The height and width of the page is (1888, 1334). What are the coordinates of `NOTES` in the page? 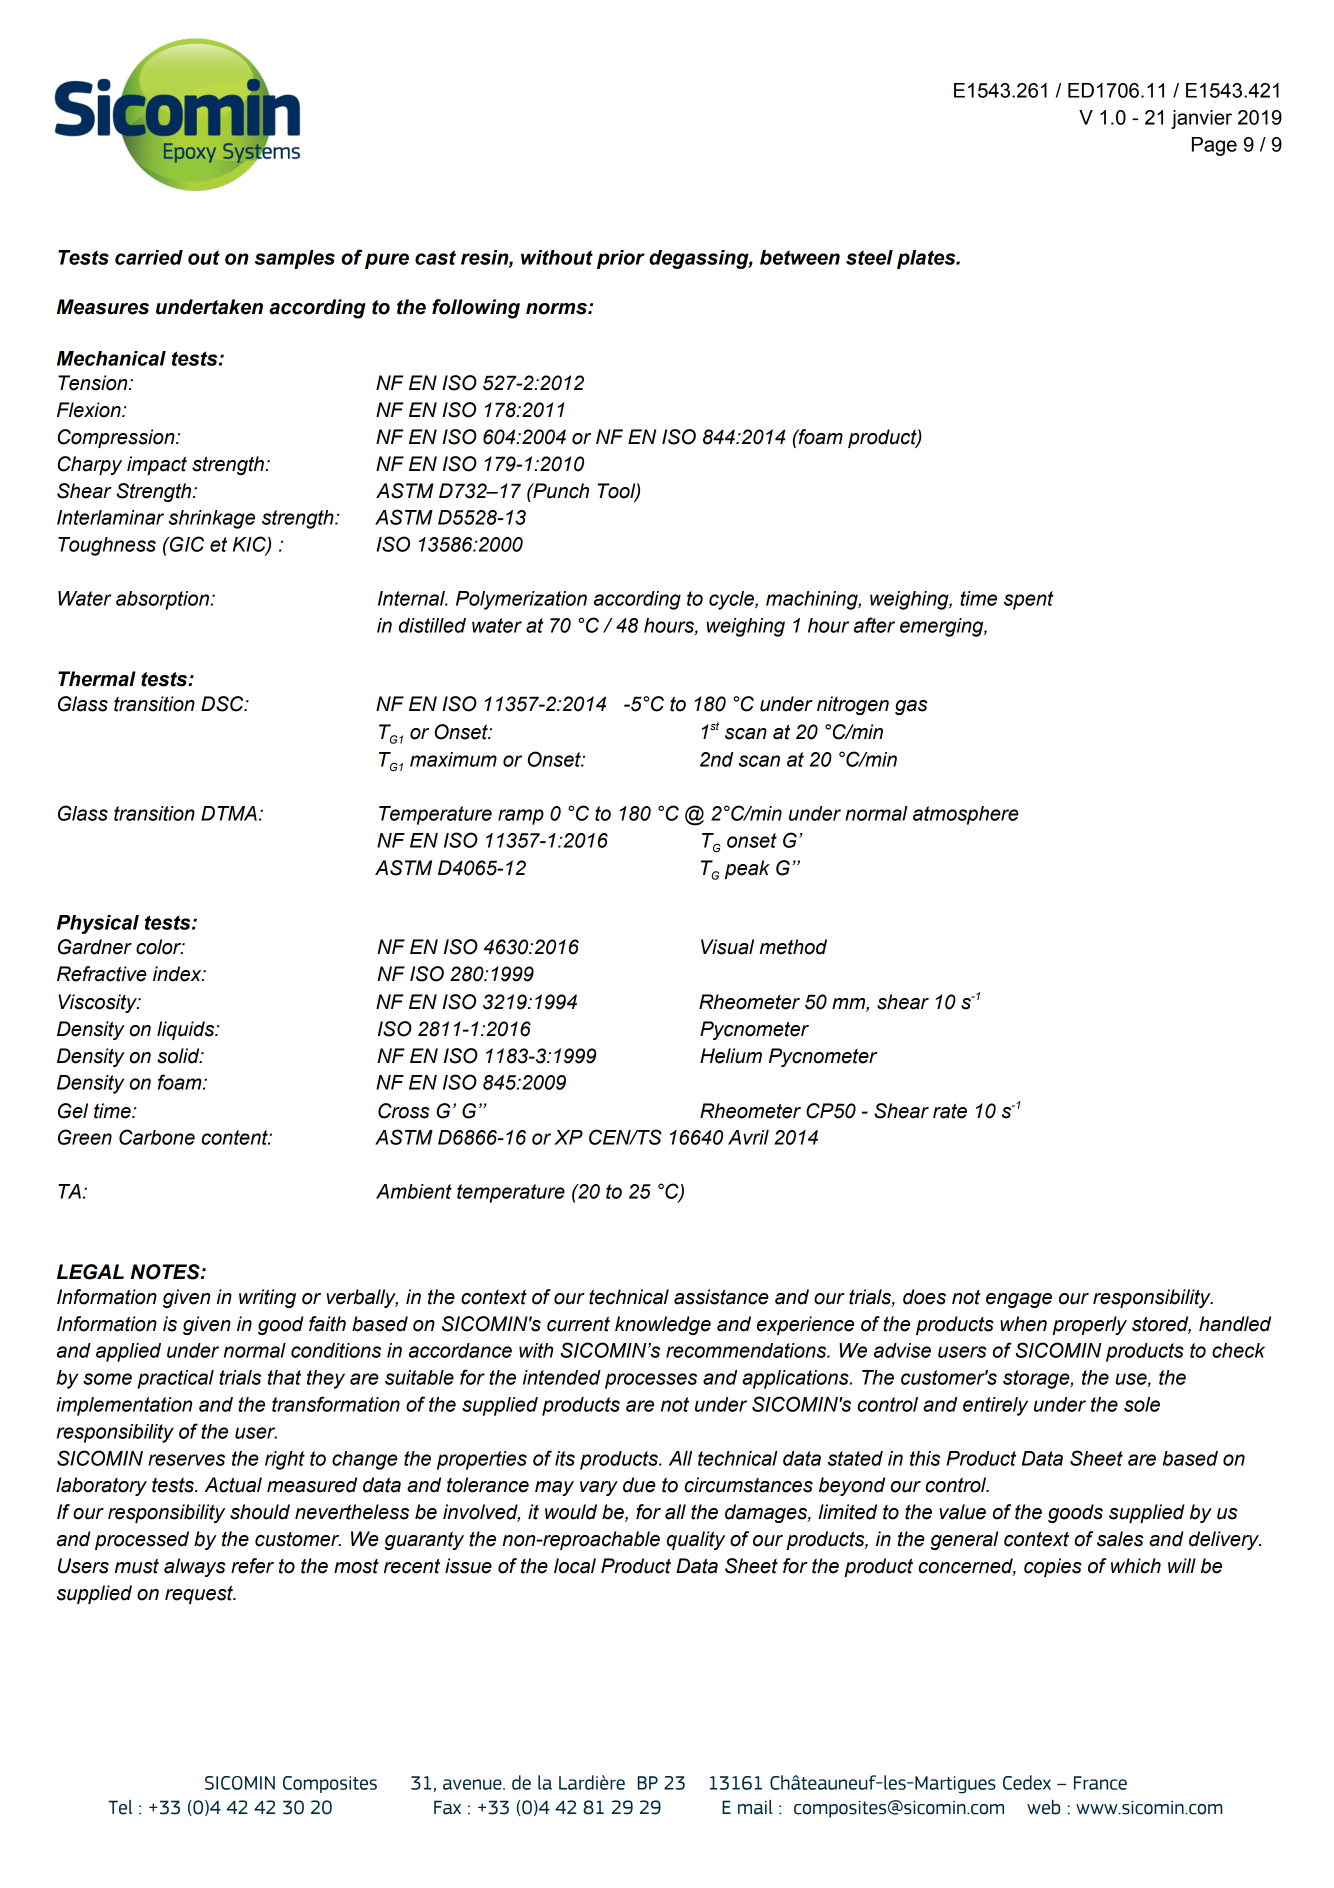 It's located at (166, 1272).
